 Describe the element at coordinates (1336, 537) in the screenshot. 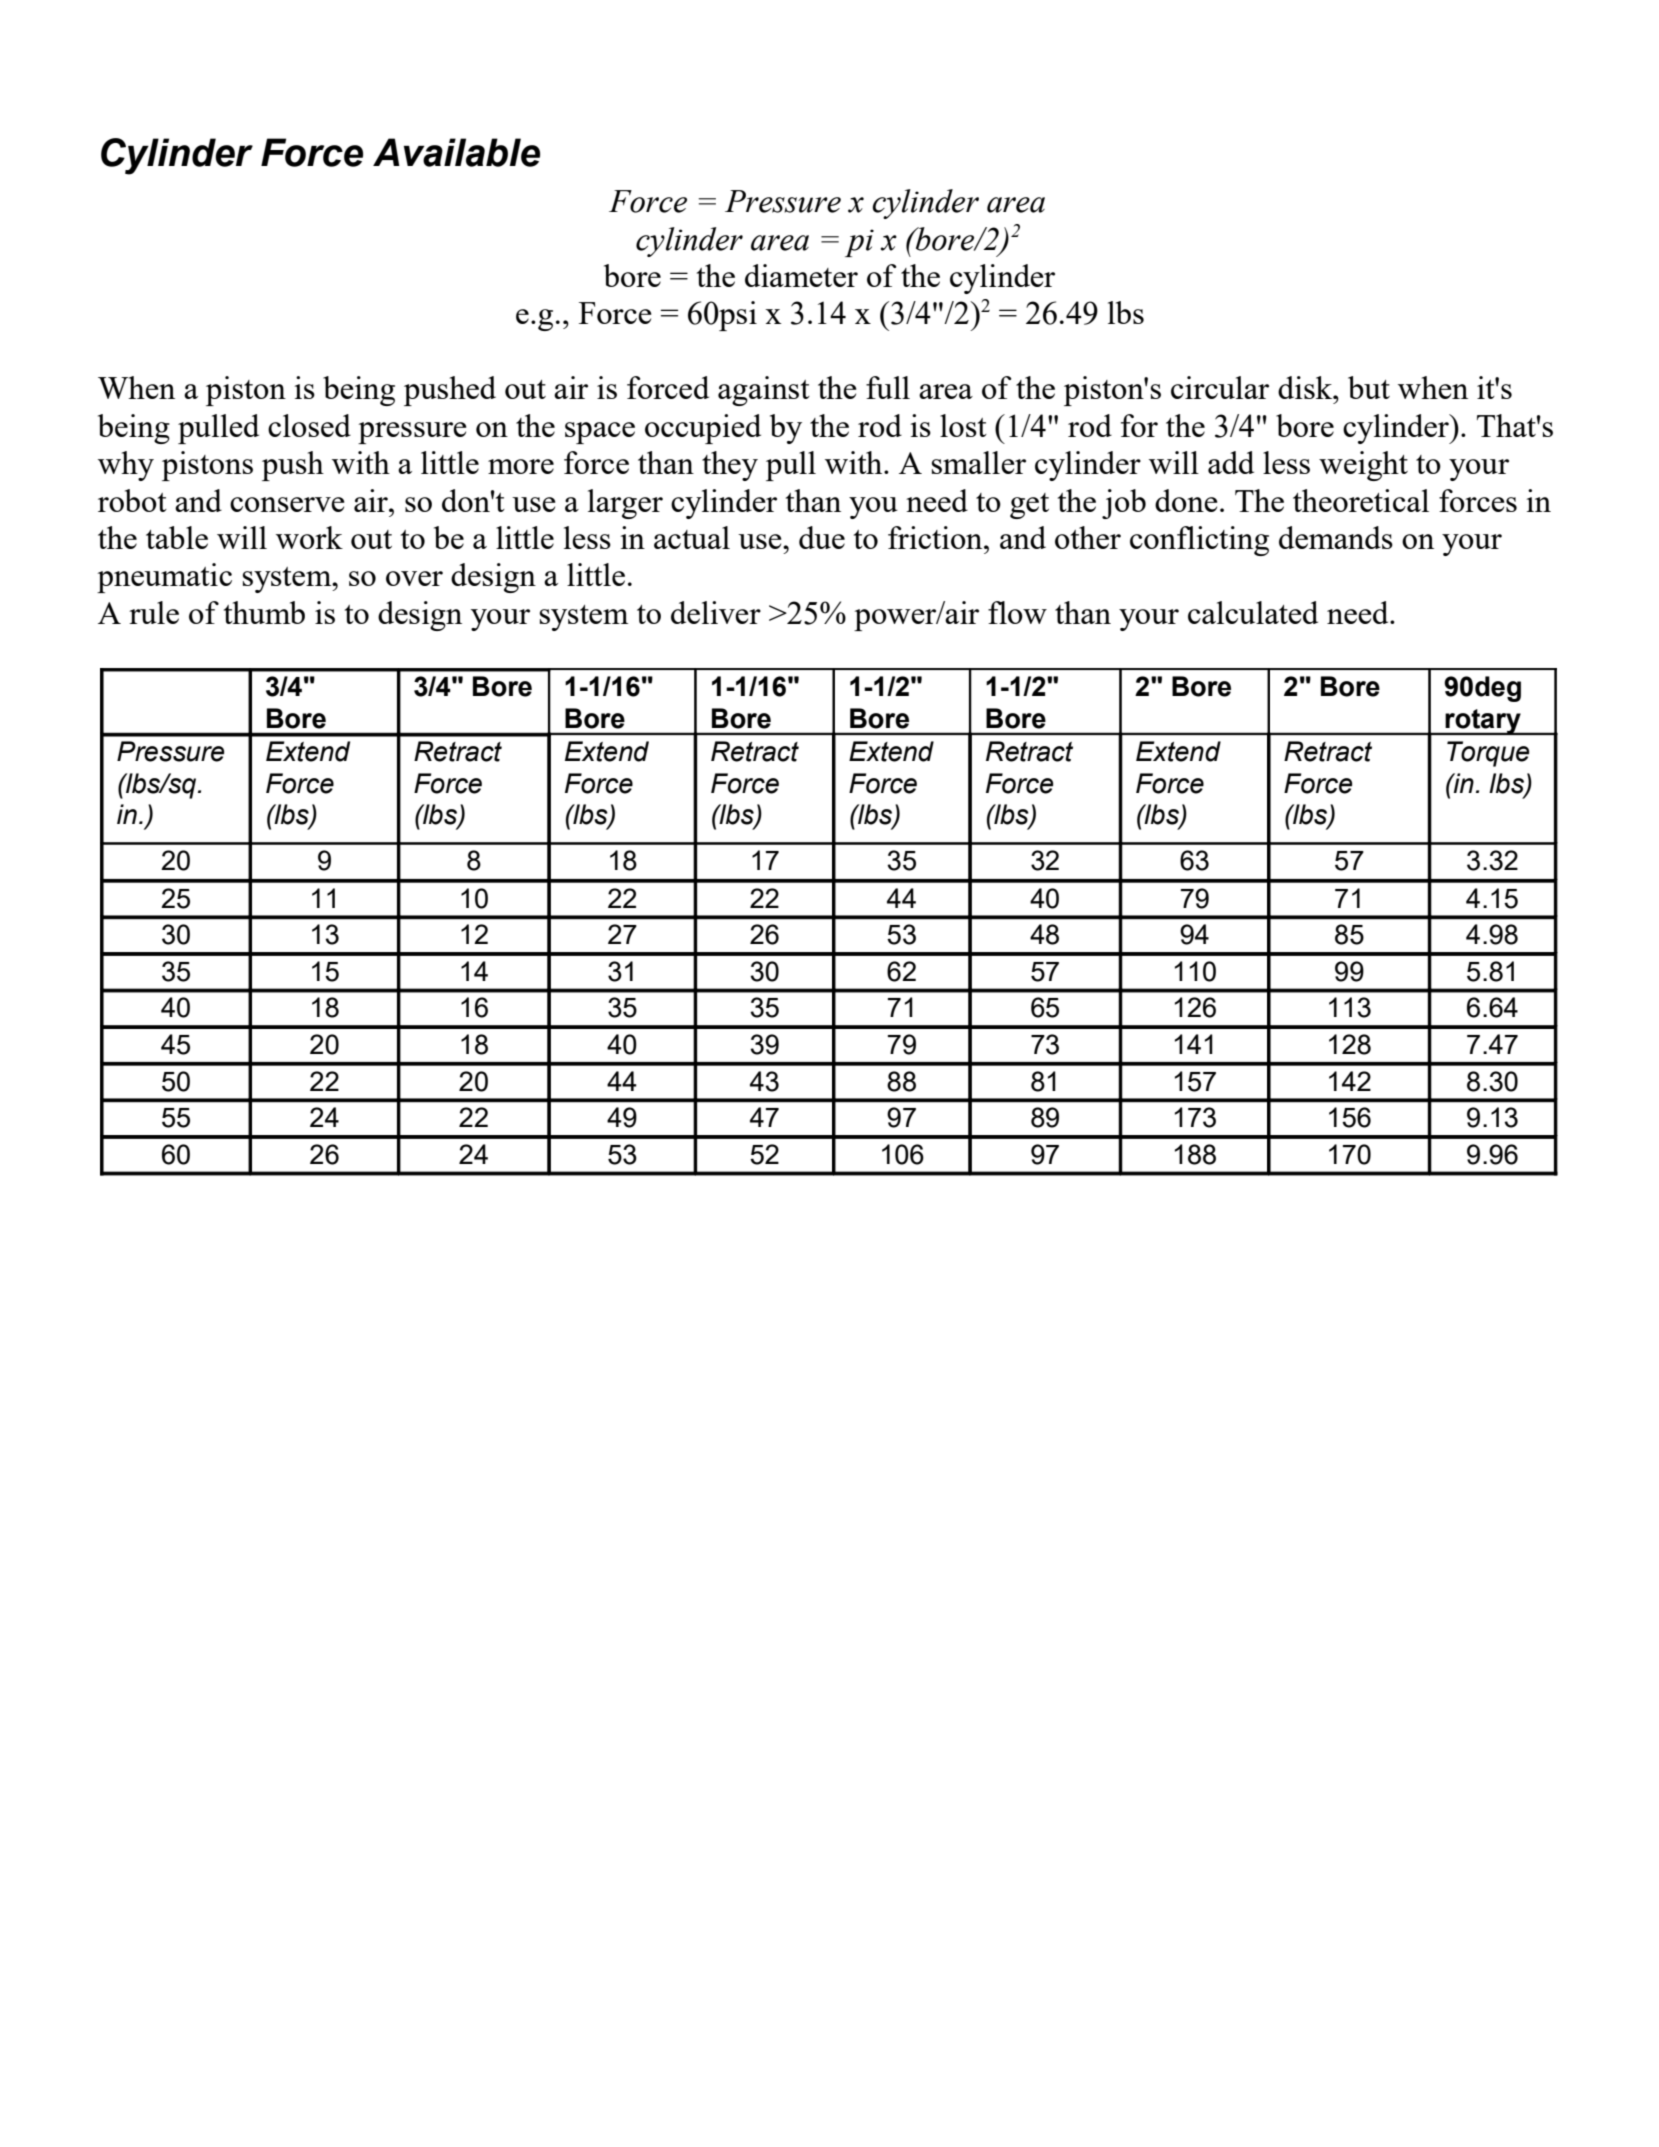

I see `demands` at that location.
